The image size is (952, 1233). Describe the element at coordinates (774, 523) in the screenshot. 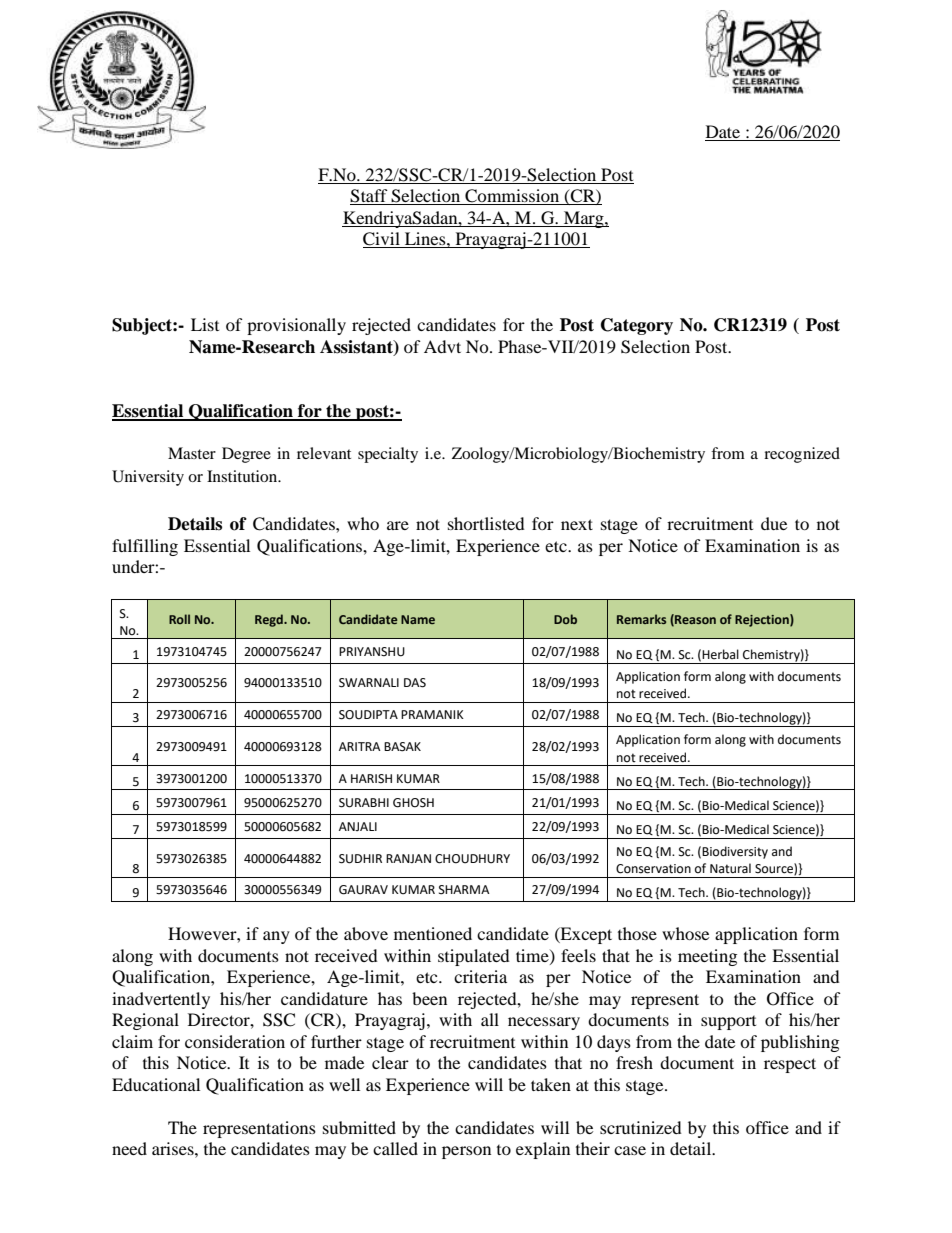

I see `due` at that location.
